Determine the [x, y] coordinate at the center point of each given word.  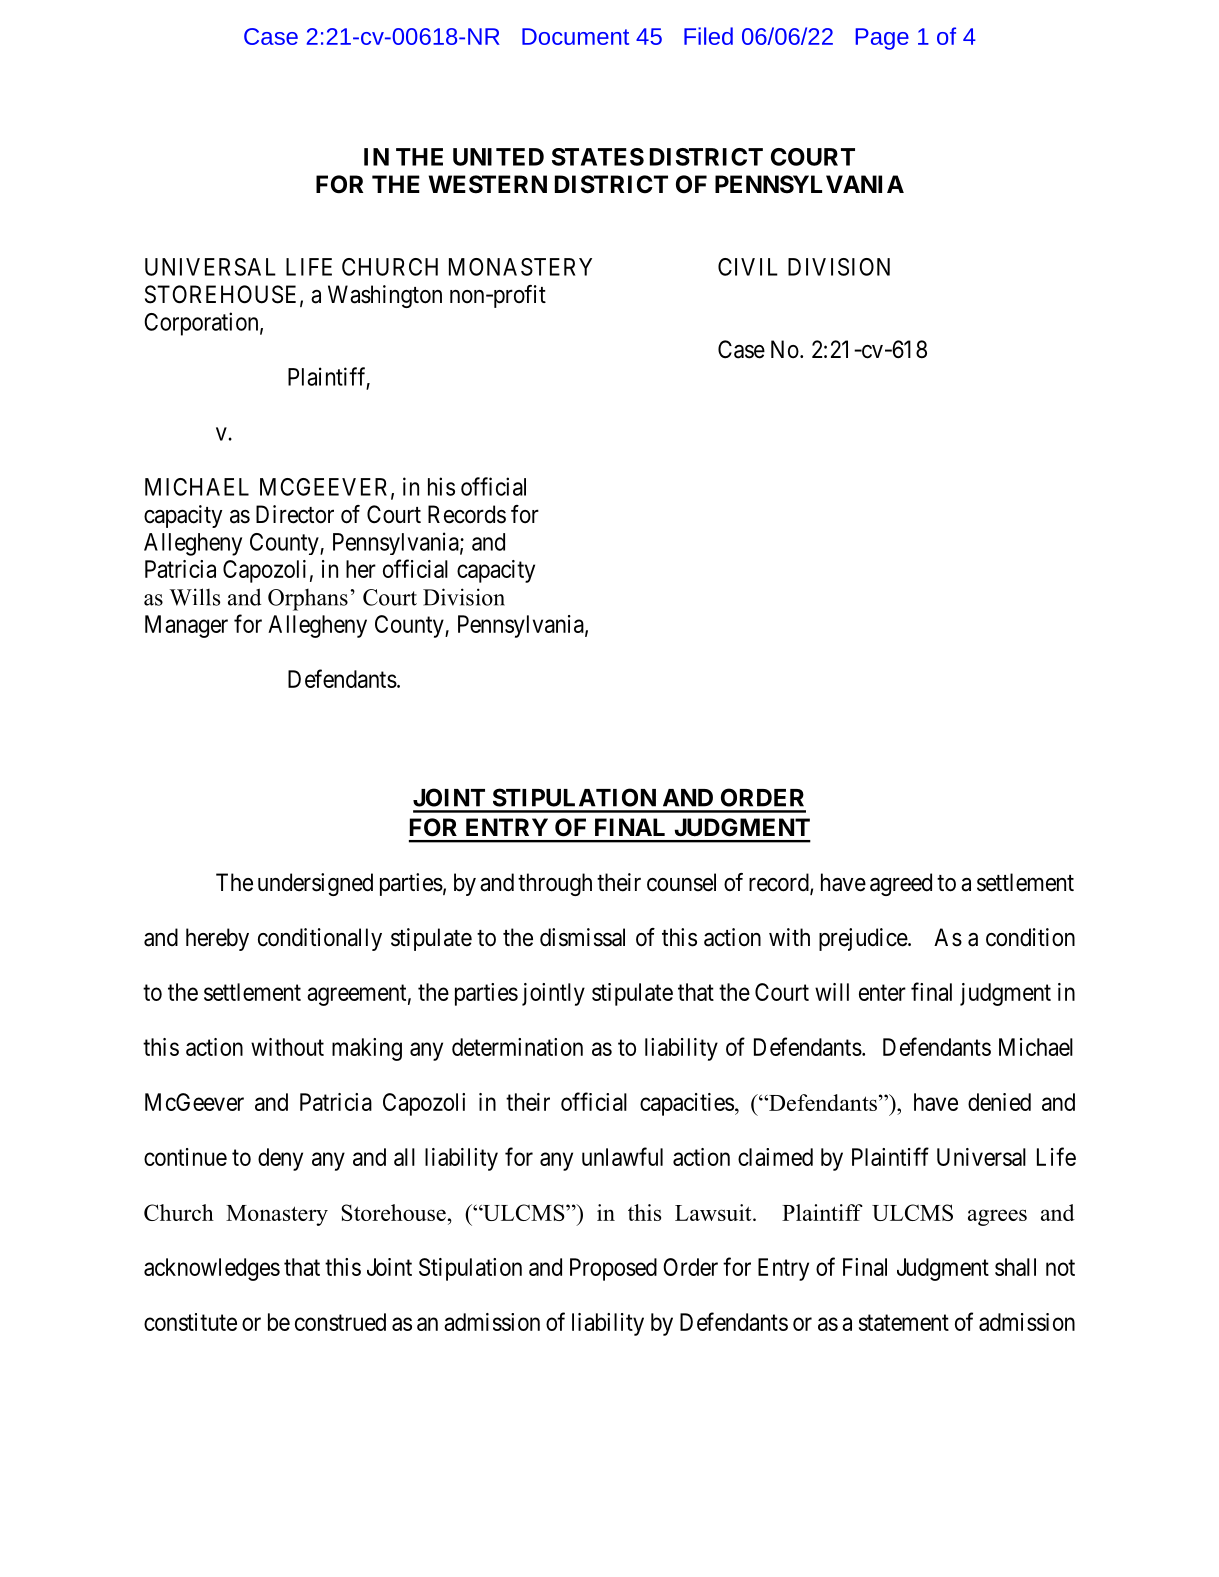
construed [340, 1322]
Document [575, 36]
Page [882, 39]
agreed [901, 884]
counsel [681, 882]
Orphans [308, 599]
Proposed [613, 1269]
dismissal [582, 937]
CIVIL [748, 267]
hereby [217, 939]
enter [882, 993]
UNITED [498, 157]
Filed [708, 36]
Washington [385, 296]
